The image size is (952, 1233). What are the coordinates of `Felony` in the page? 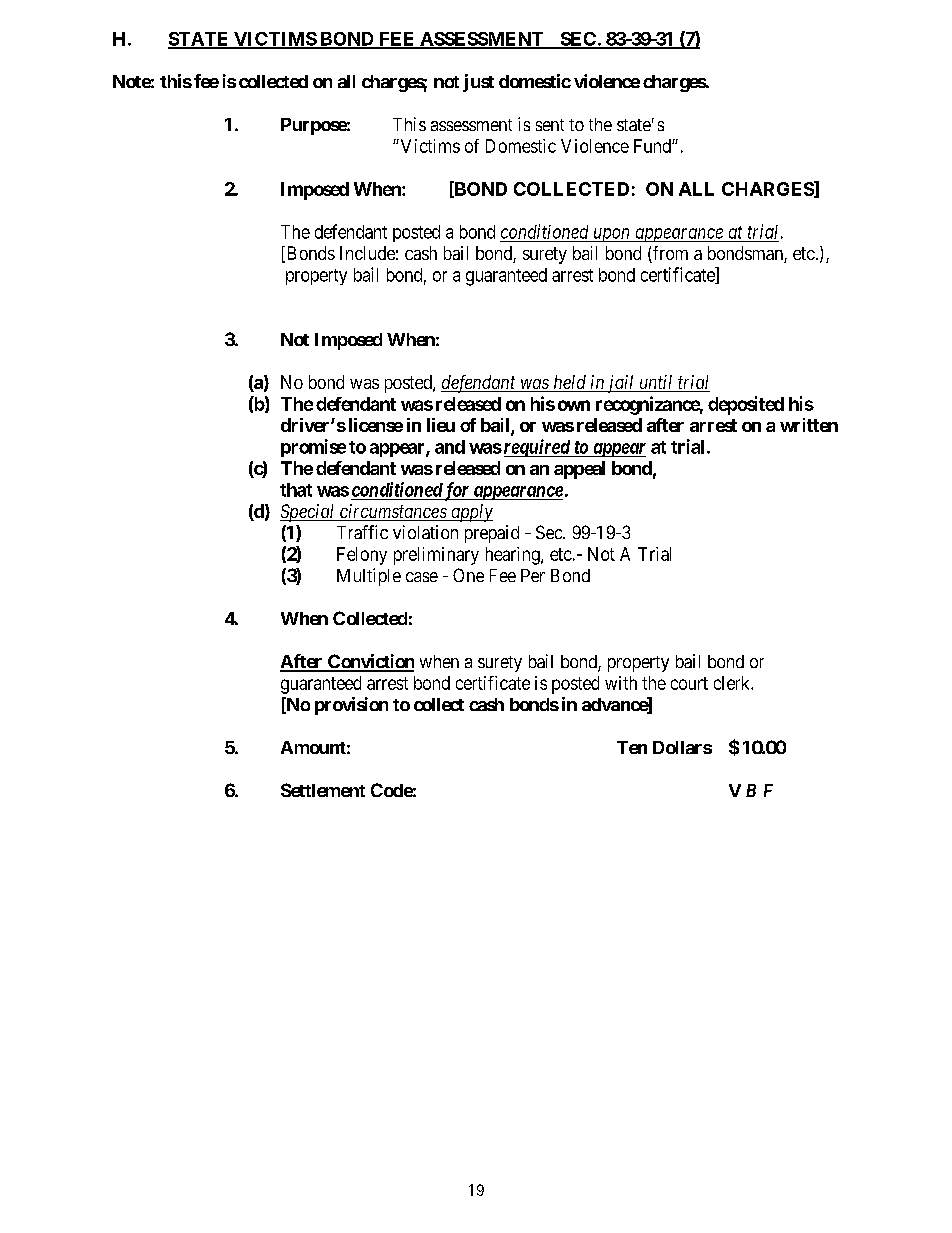 It's located at (362, 556).
